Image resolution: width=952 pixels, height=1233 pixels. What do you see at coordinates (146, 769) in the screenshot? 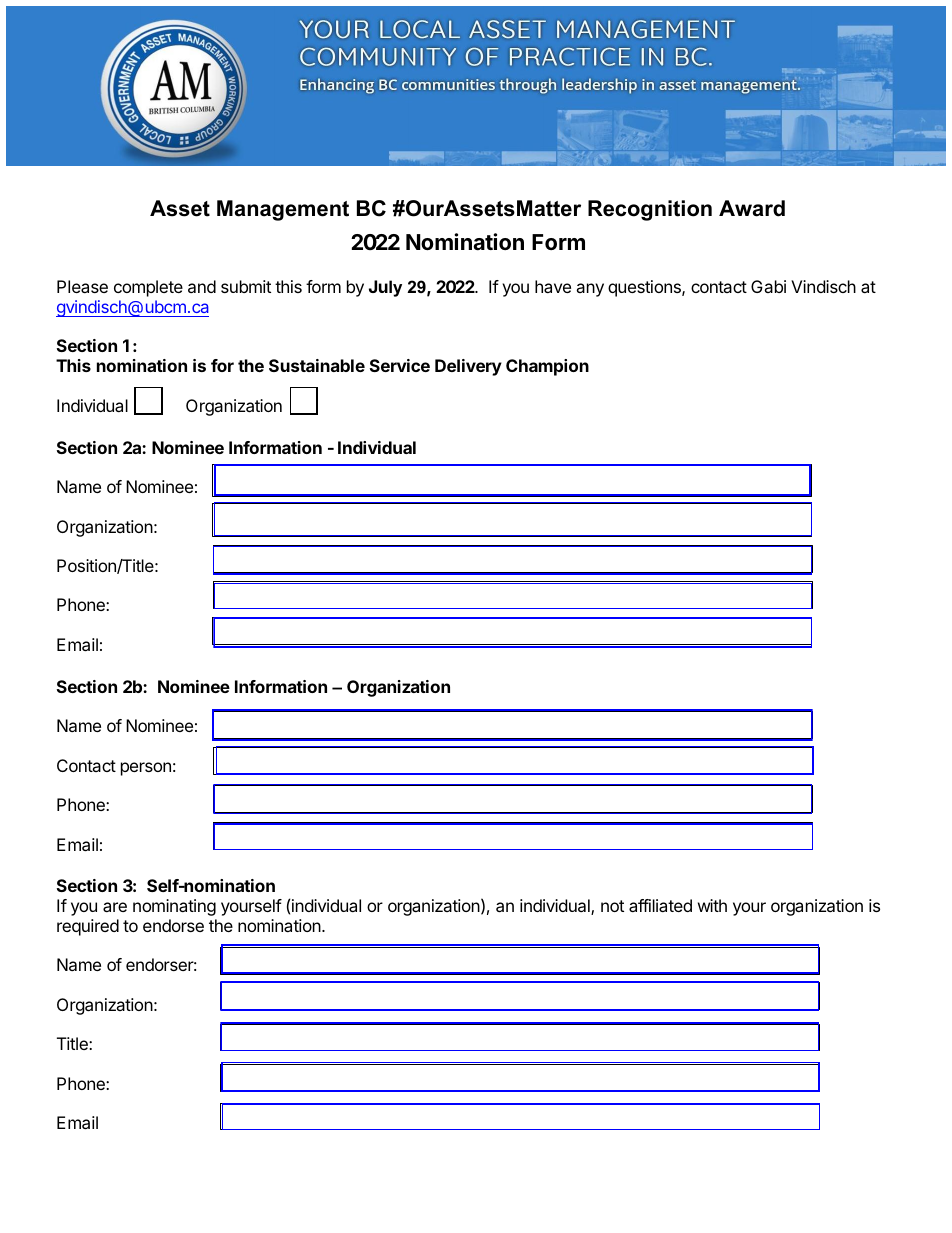
I see `person` at bounding box center [146, 769].
